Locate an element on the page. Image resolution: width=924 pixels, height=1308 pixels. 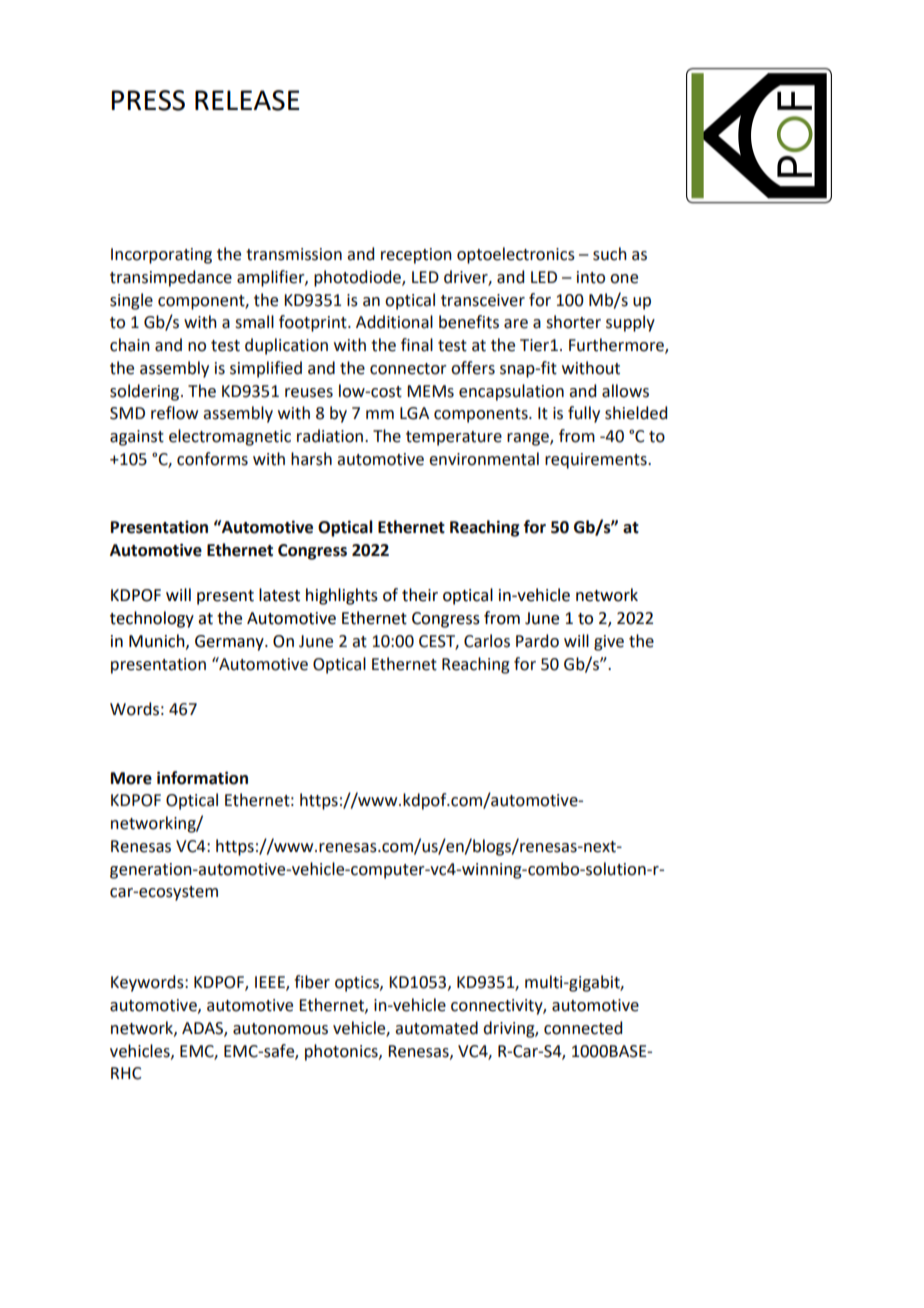
optics is located at coordinates (358, 984).
